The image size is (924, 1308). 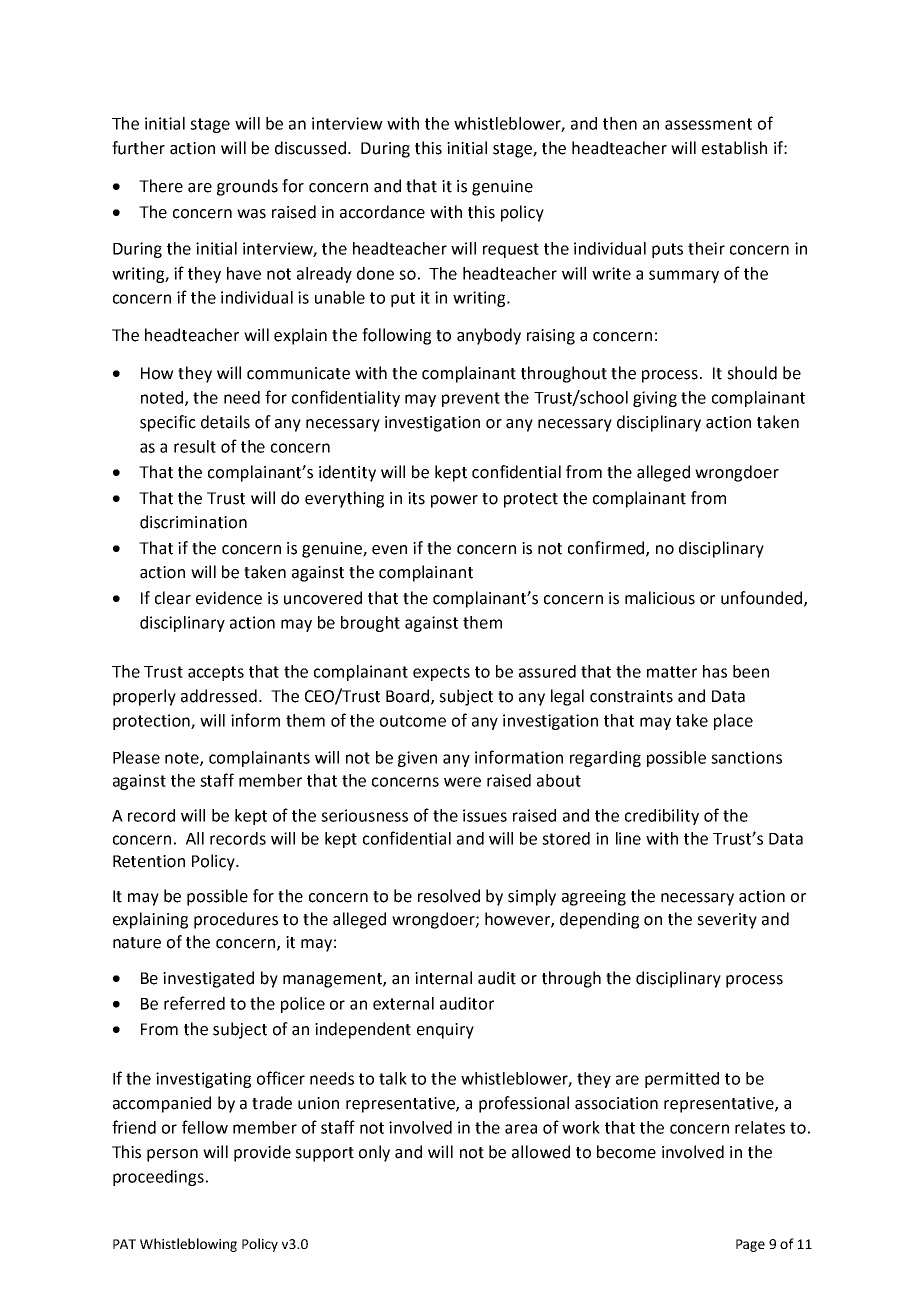 What do you see at coordinates (708, 124) in the image?
I see `assessment` at bounding box center [708, 124].
